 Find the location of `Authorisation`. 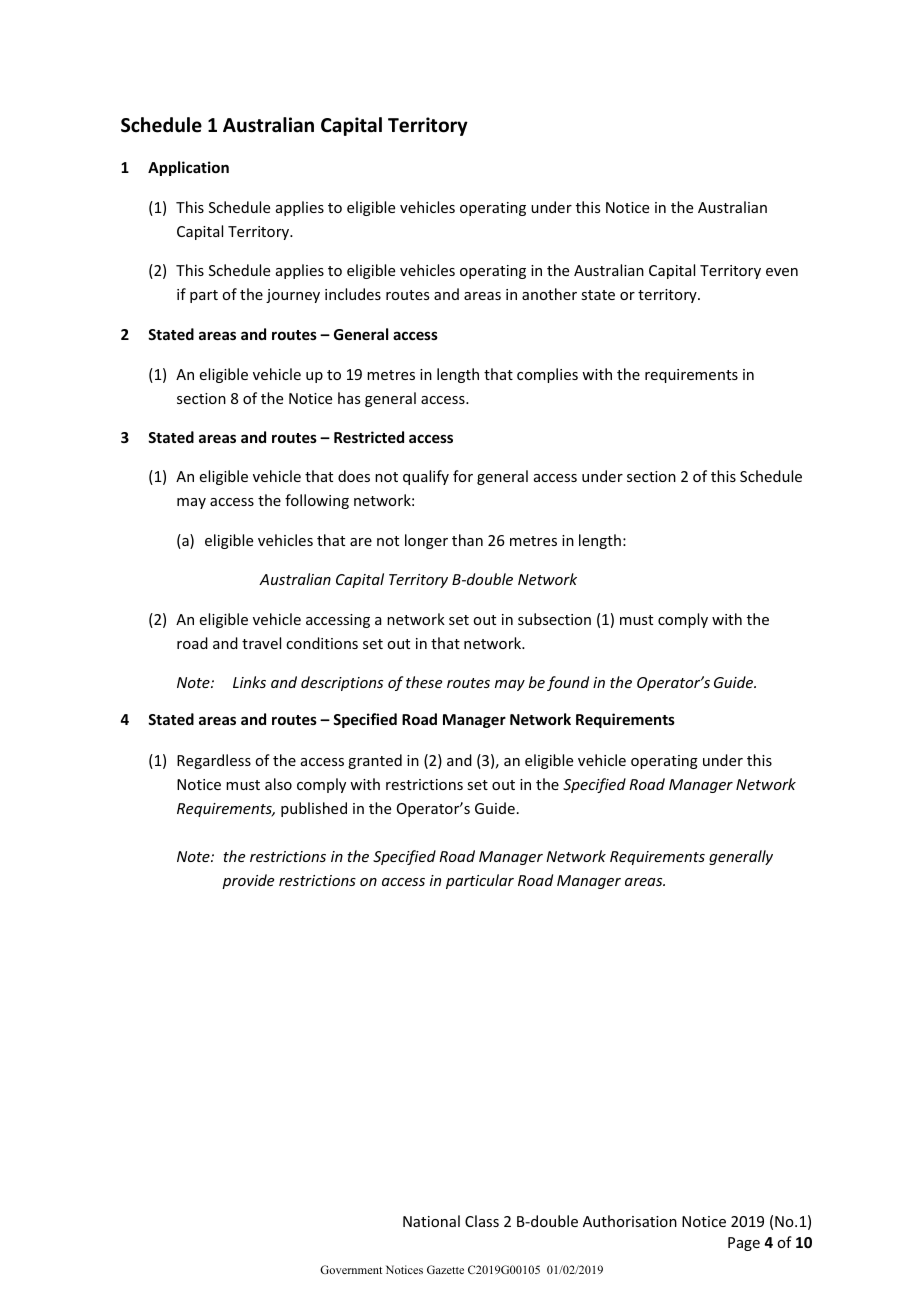

Authorisation is located at coordinates (630, 1221).
